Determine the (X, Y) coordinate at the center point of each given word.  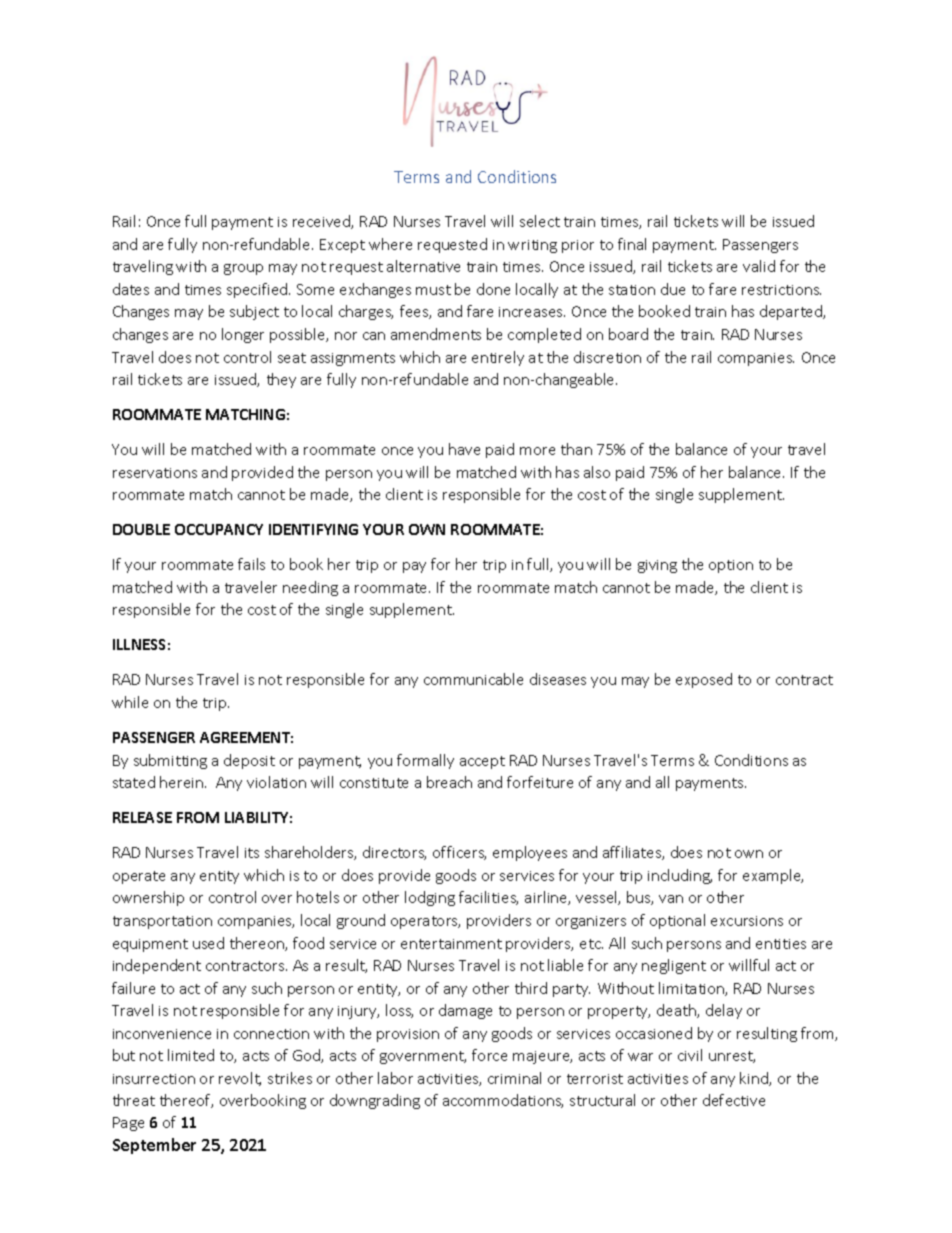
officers (459, 853)
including (680, 876)
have (464, 449)
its (252, 853)
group (243, 269)
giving (657, 566)
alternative (423, 266)
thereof (186, 1101)
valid (759, 266)
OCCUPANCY (219, 529)
